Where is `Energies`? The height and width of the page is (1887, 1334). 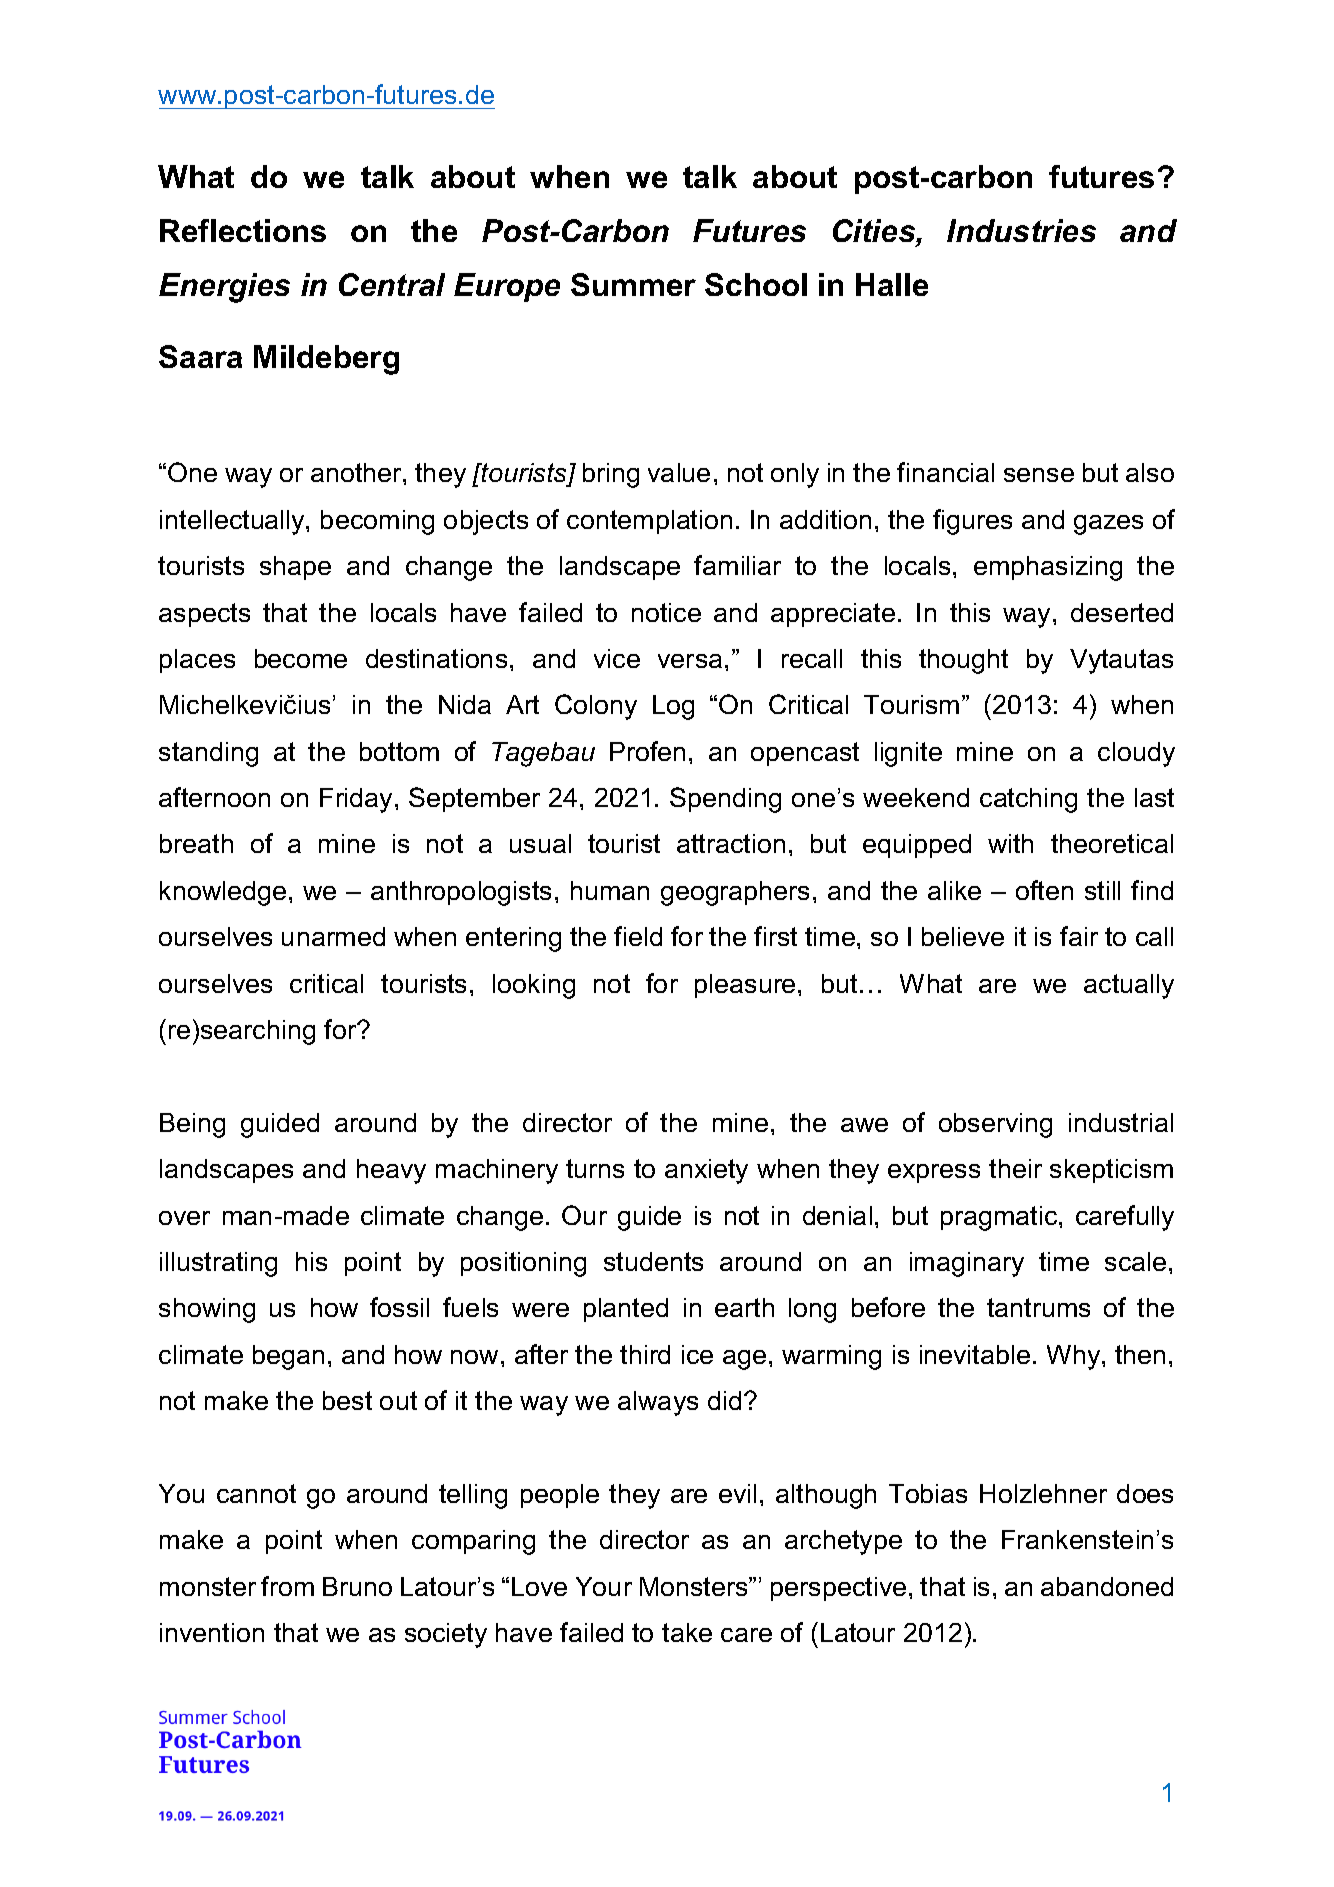
Energies is located at coordinates (224, 288).
